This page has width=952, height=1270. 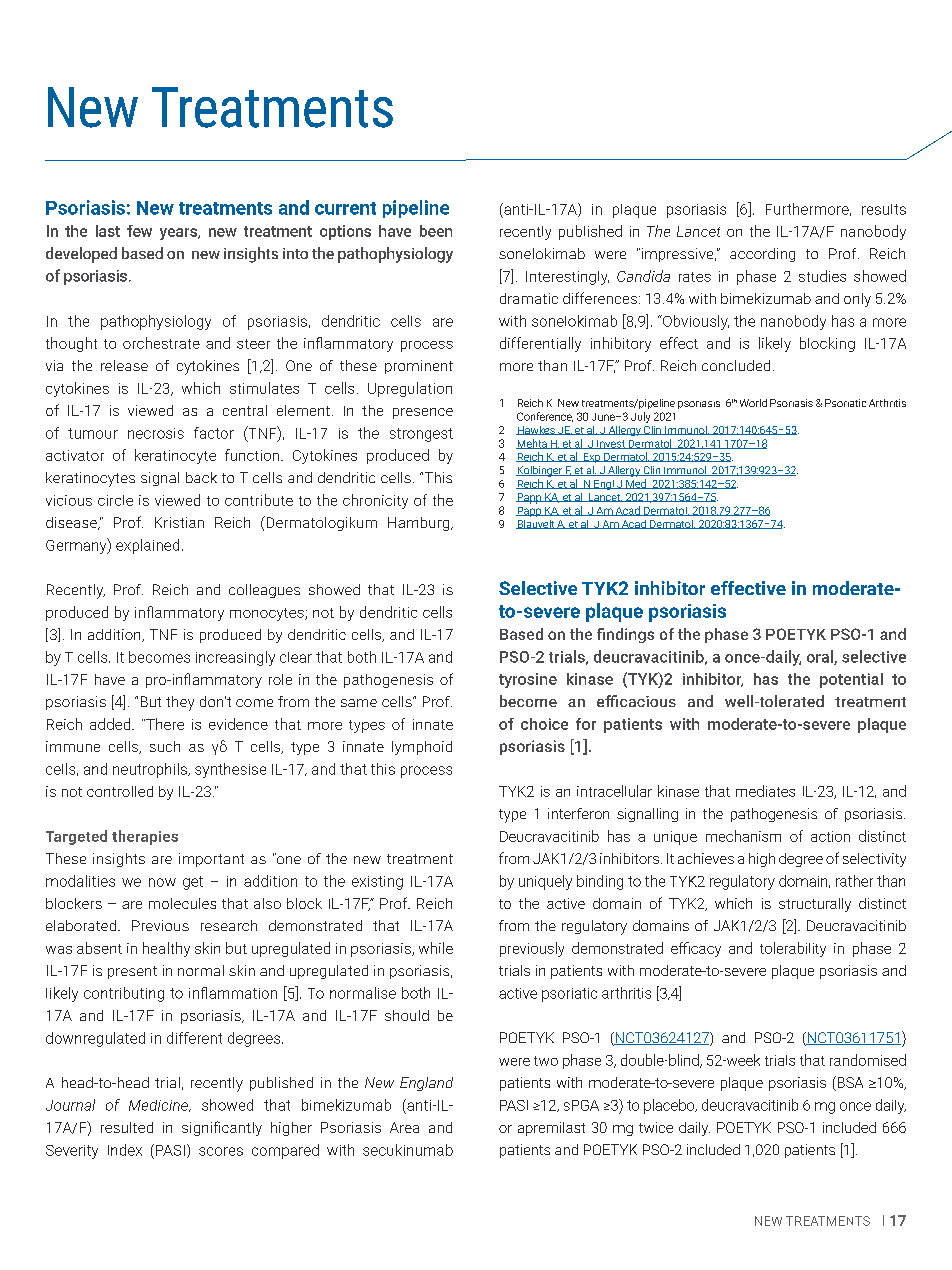 What do you see at coordinates (147, 546) in the page?
I see `explained` at bounding box center [147, 546].
